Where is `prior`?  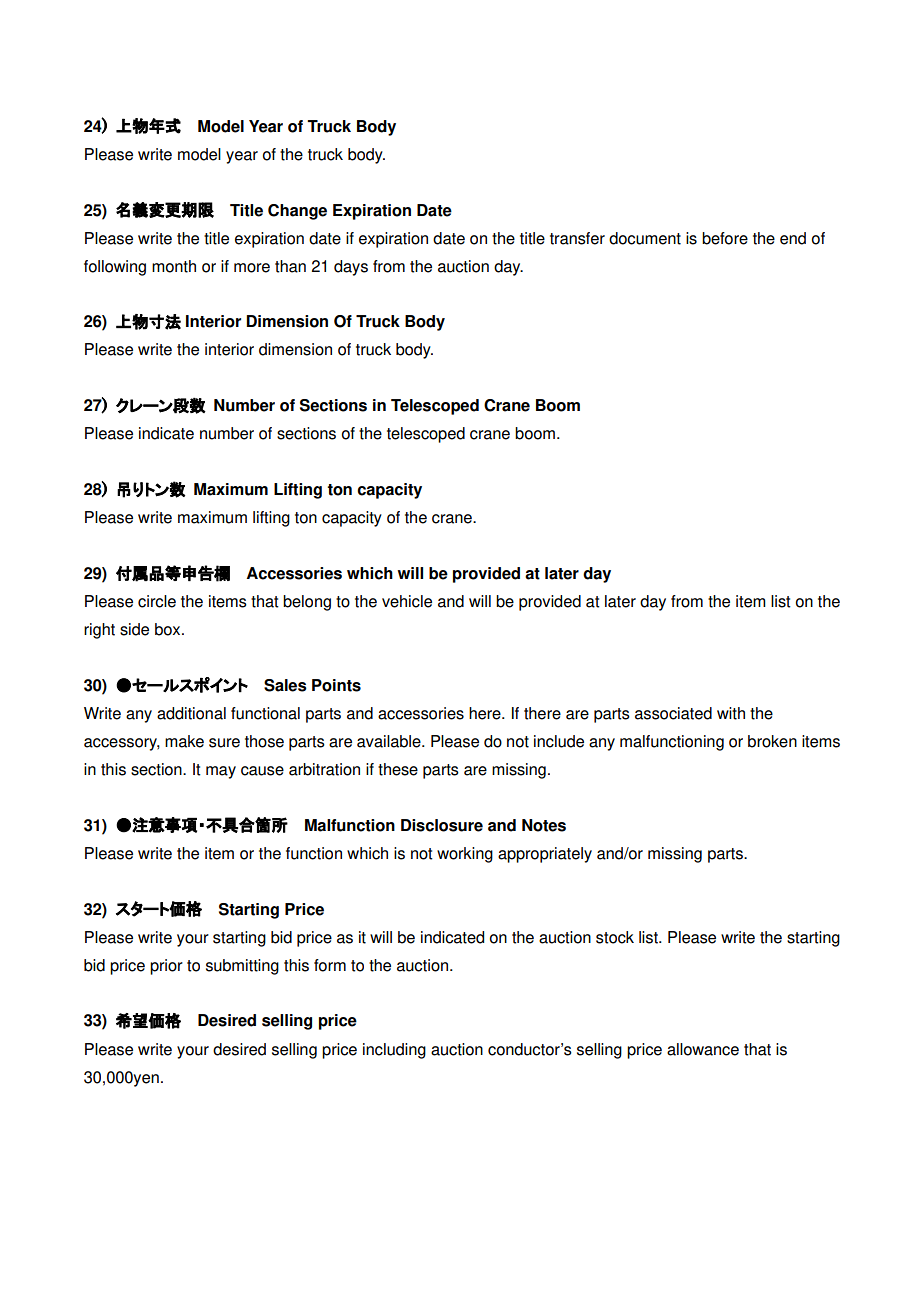 prior is located at coordinates (166, 967).
